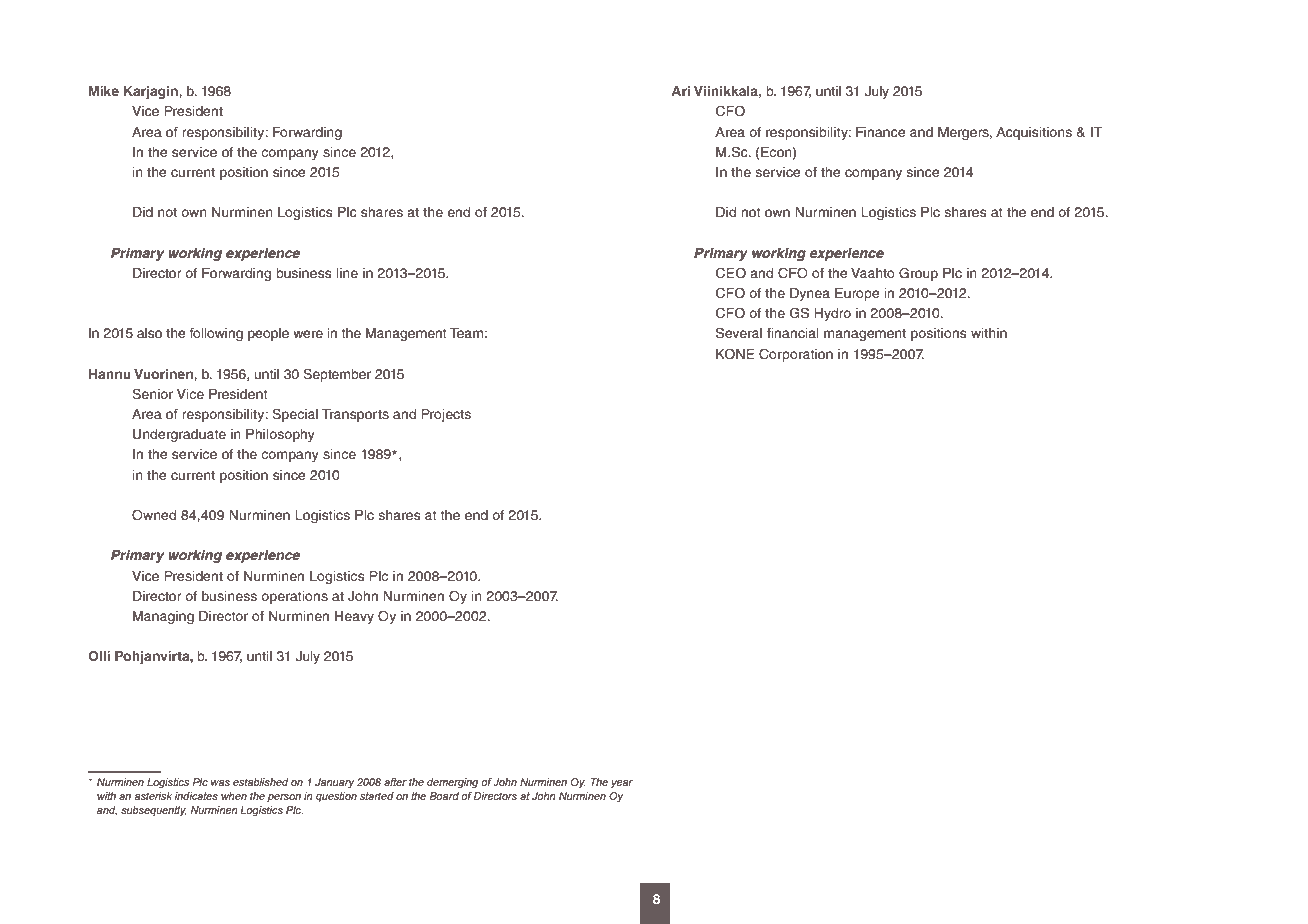 The image size is (1308, 924). I want to click on Projects, so click(446, 415).
